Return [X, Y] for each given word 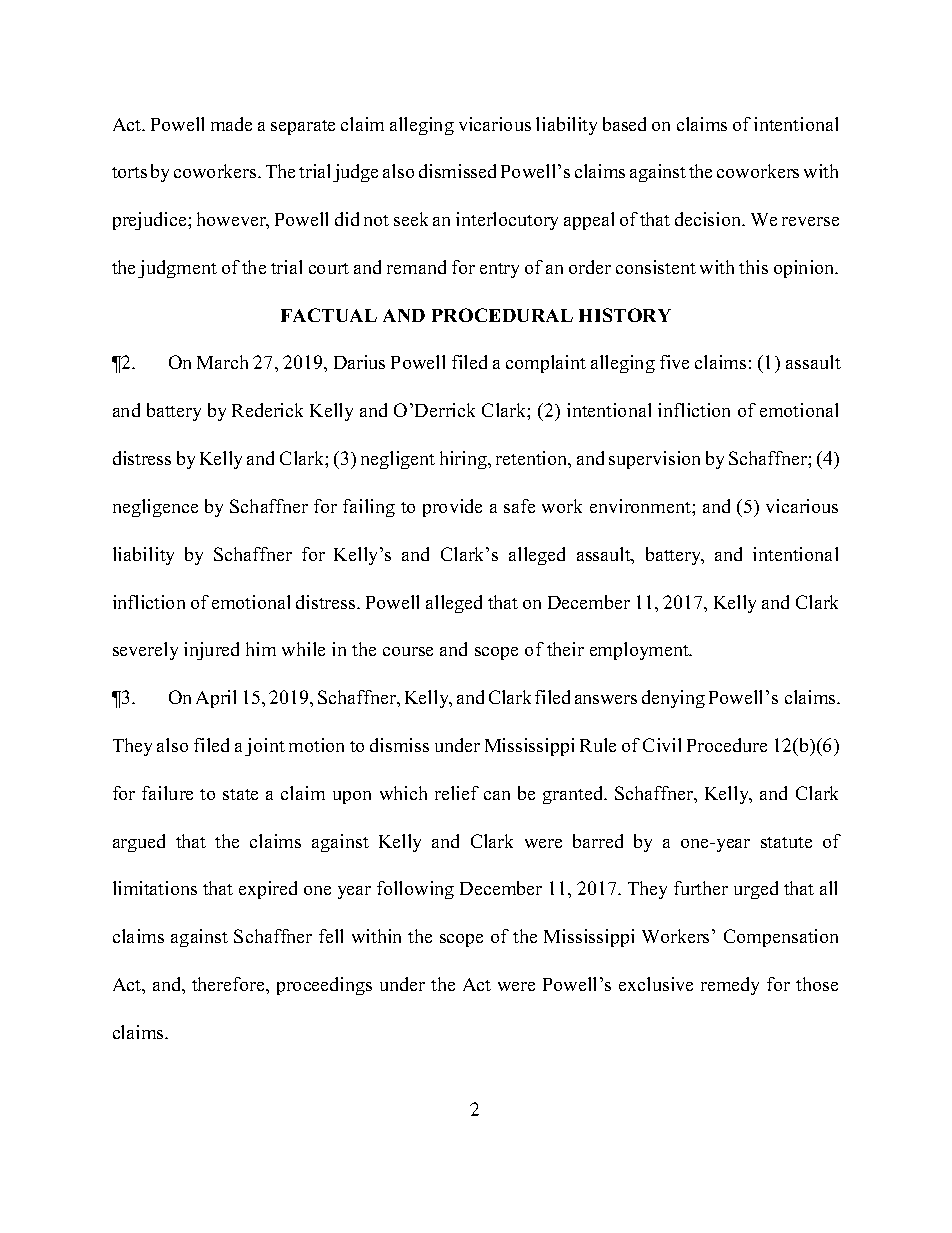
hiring [464, 460]
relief [457, 793]
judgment [177, 269]
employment [640, 651]
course [408, 651]
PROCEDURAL [502, 315]
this [753, 267]
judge [355, 173]
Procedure [727, 745]
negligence [155, 508]
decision [709, 219]
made [231, 124]
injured [211, 651]
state [240, 794]
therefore [229, 984]
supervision [654, 460]
